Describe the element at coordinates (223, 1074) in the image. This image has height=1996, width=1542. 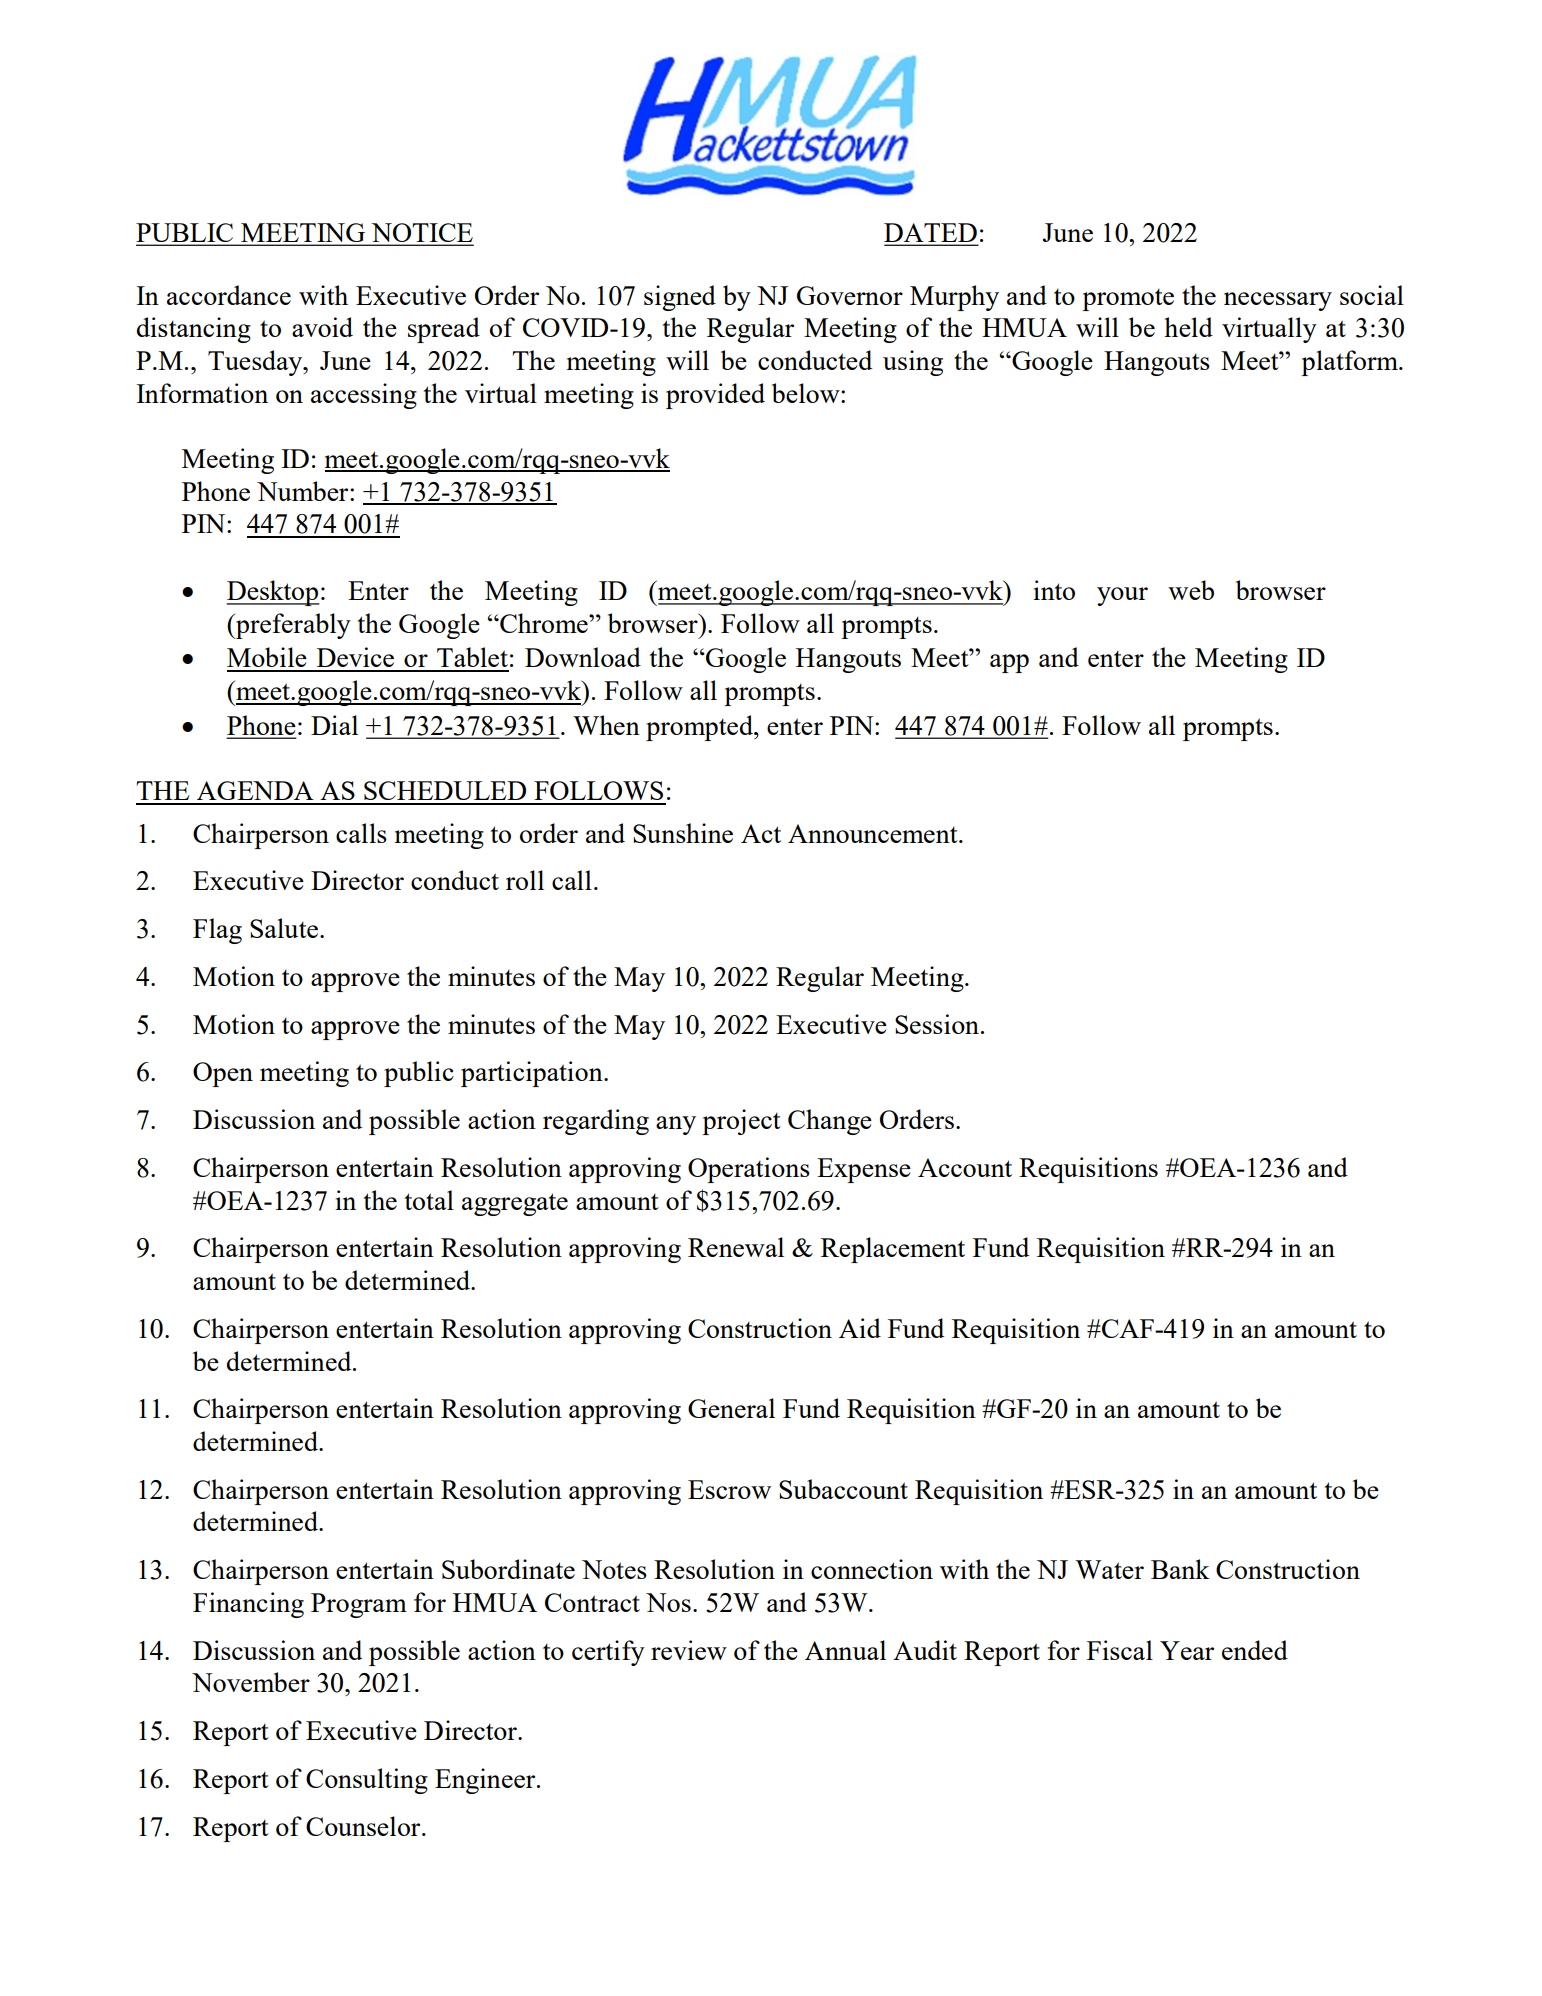
I see `Open` at that location.
